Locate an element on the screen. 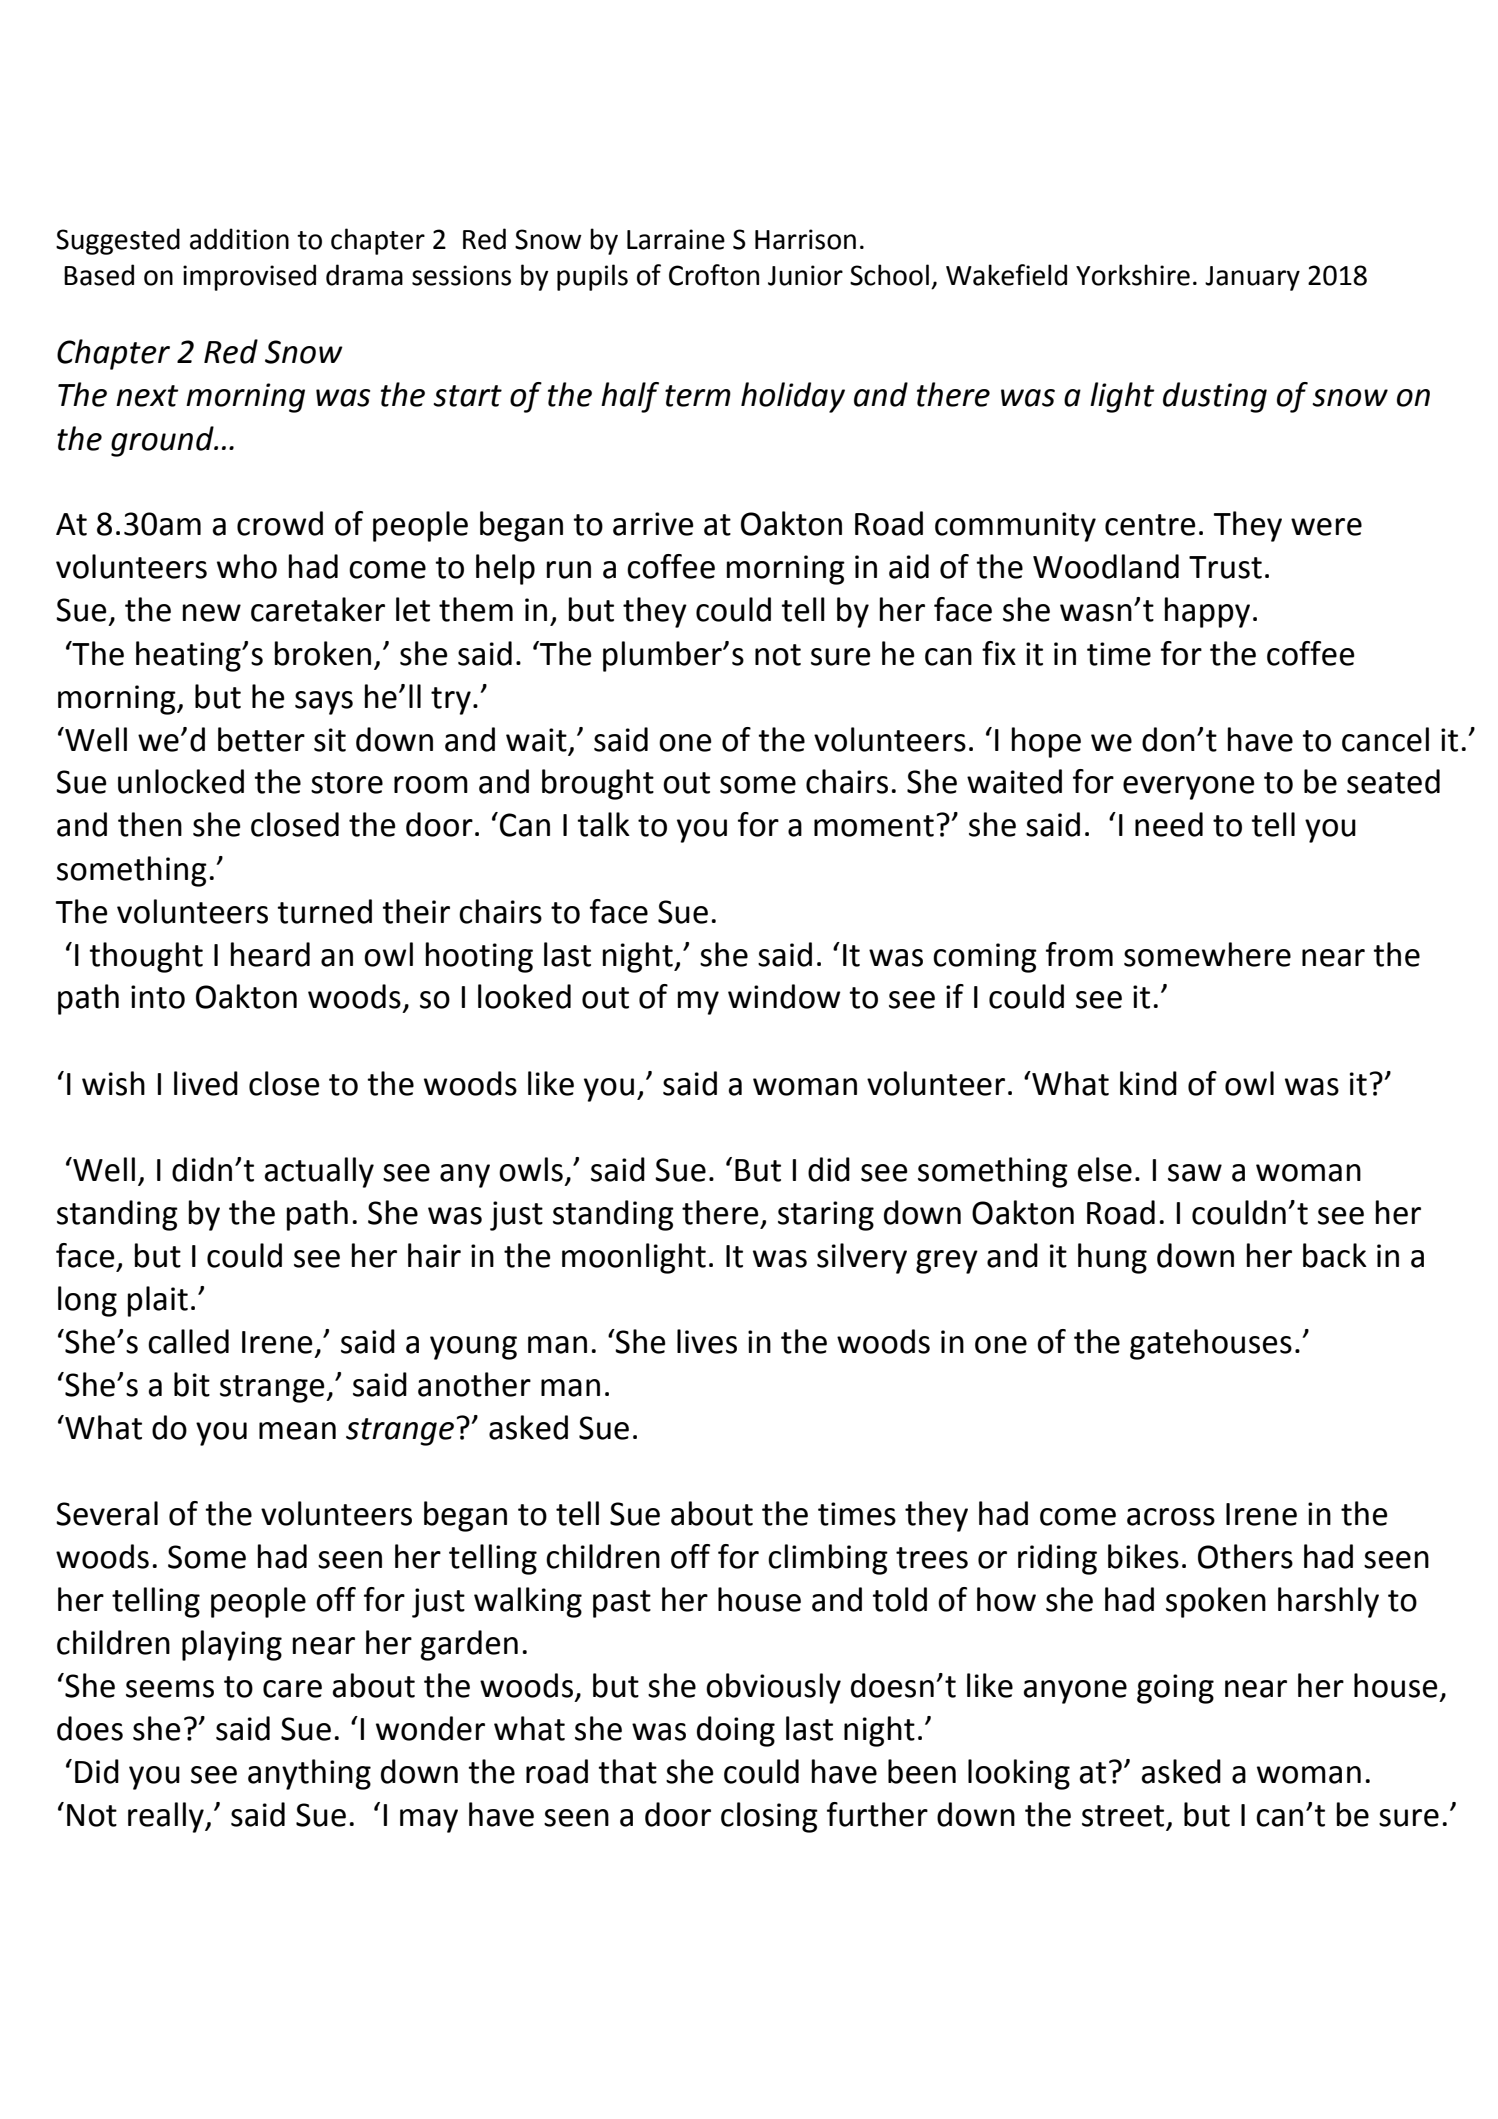 The height and width of the screenshot is (2119, 1498). kind is located at coordinates (1148, 1083).
